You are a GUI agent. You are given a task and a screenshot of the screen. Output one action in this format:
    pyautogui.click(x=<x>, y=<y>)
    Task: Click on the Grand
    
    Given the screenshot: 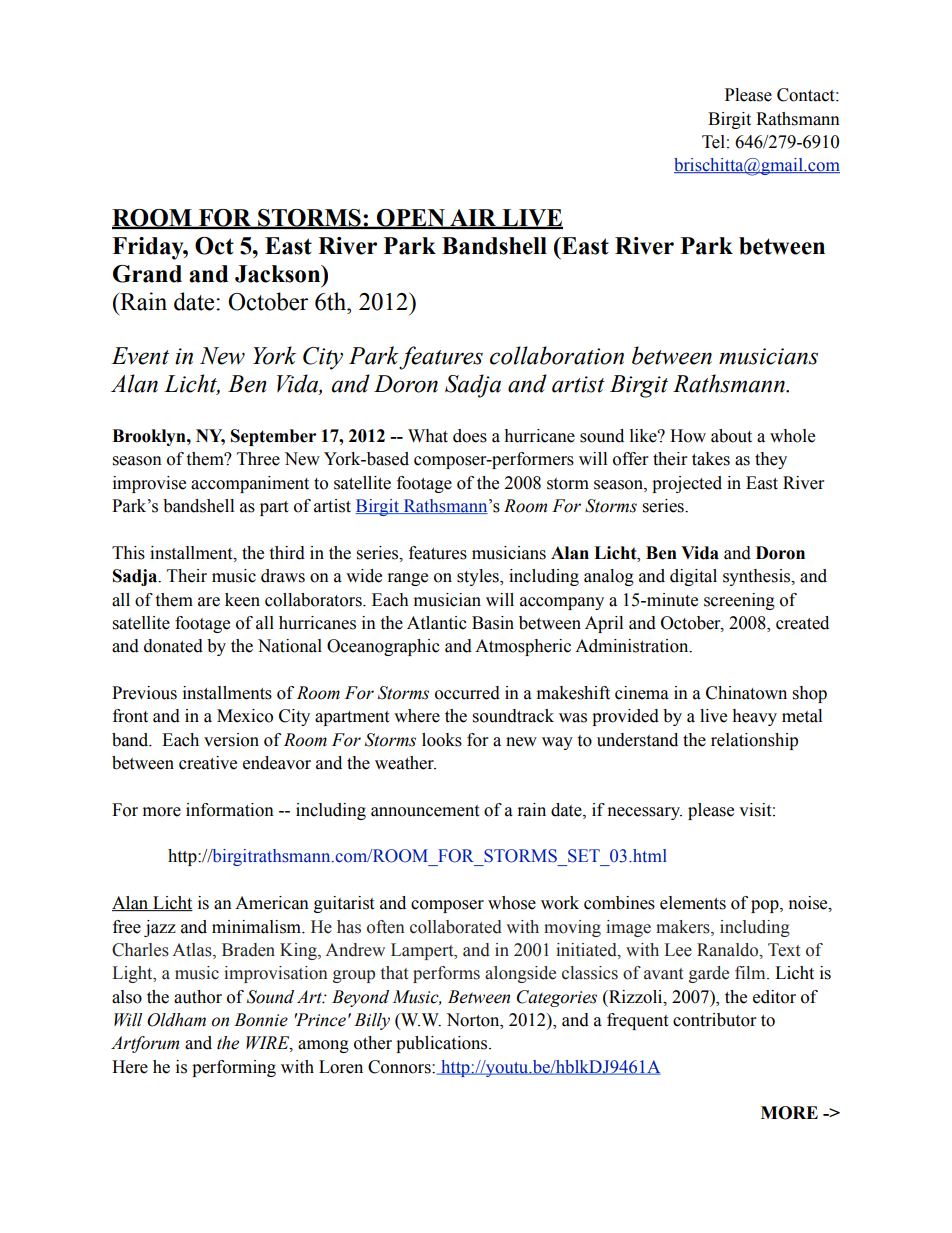 What is the action you would take?
    pyautogui.click(x=147, y=274)
